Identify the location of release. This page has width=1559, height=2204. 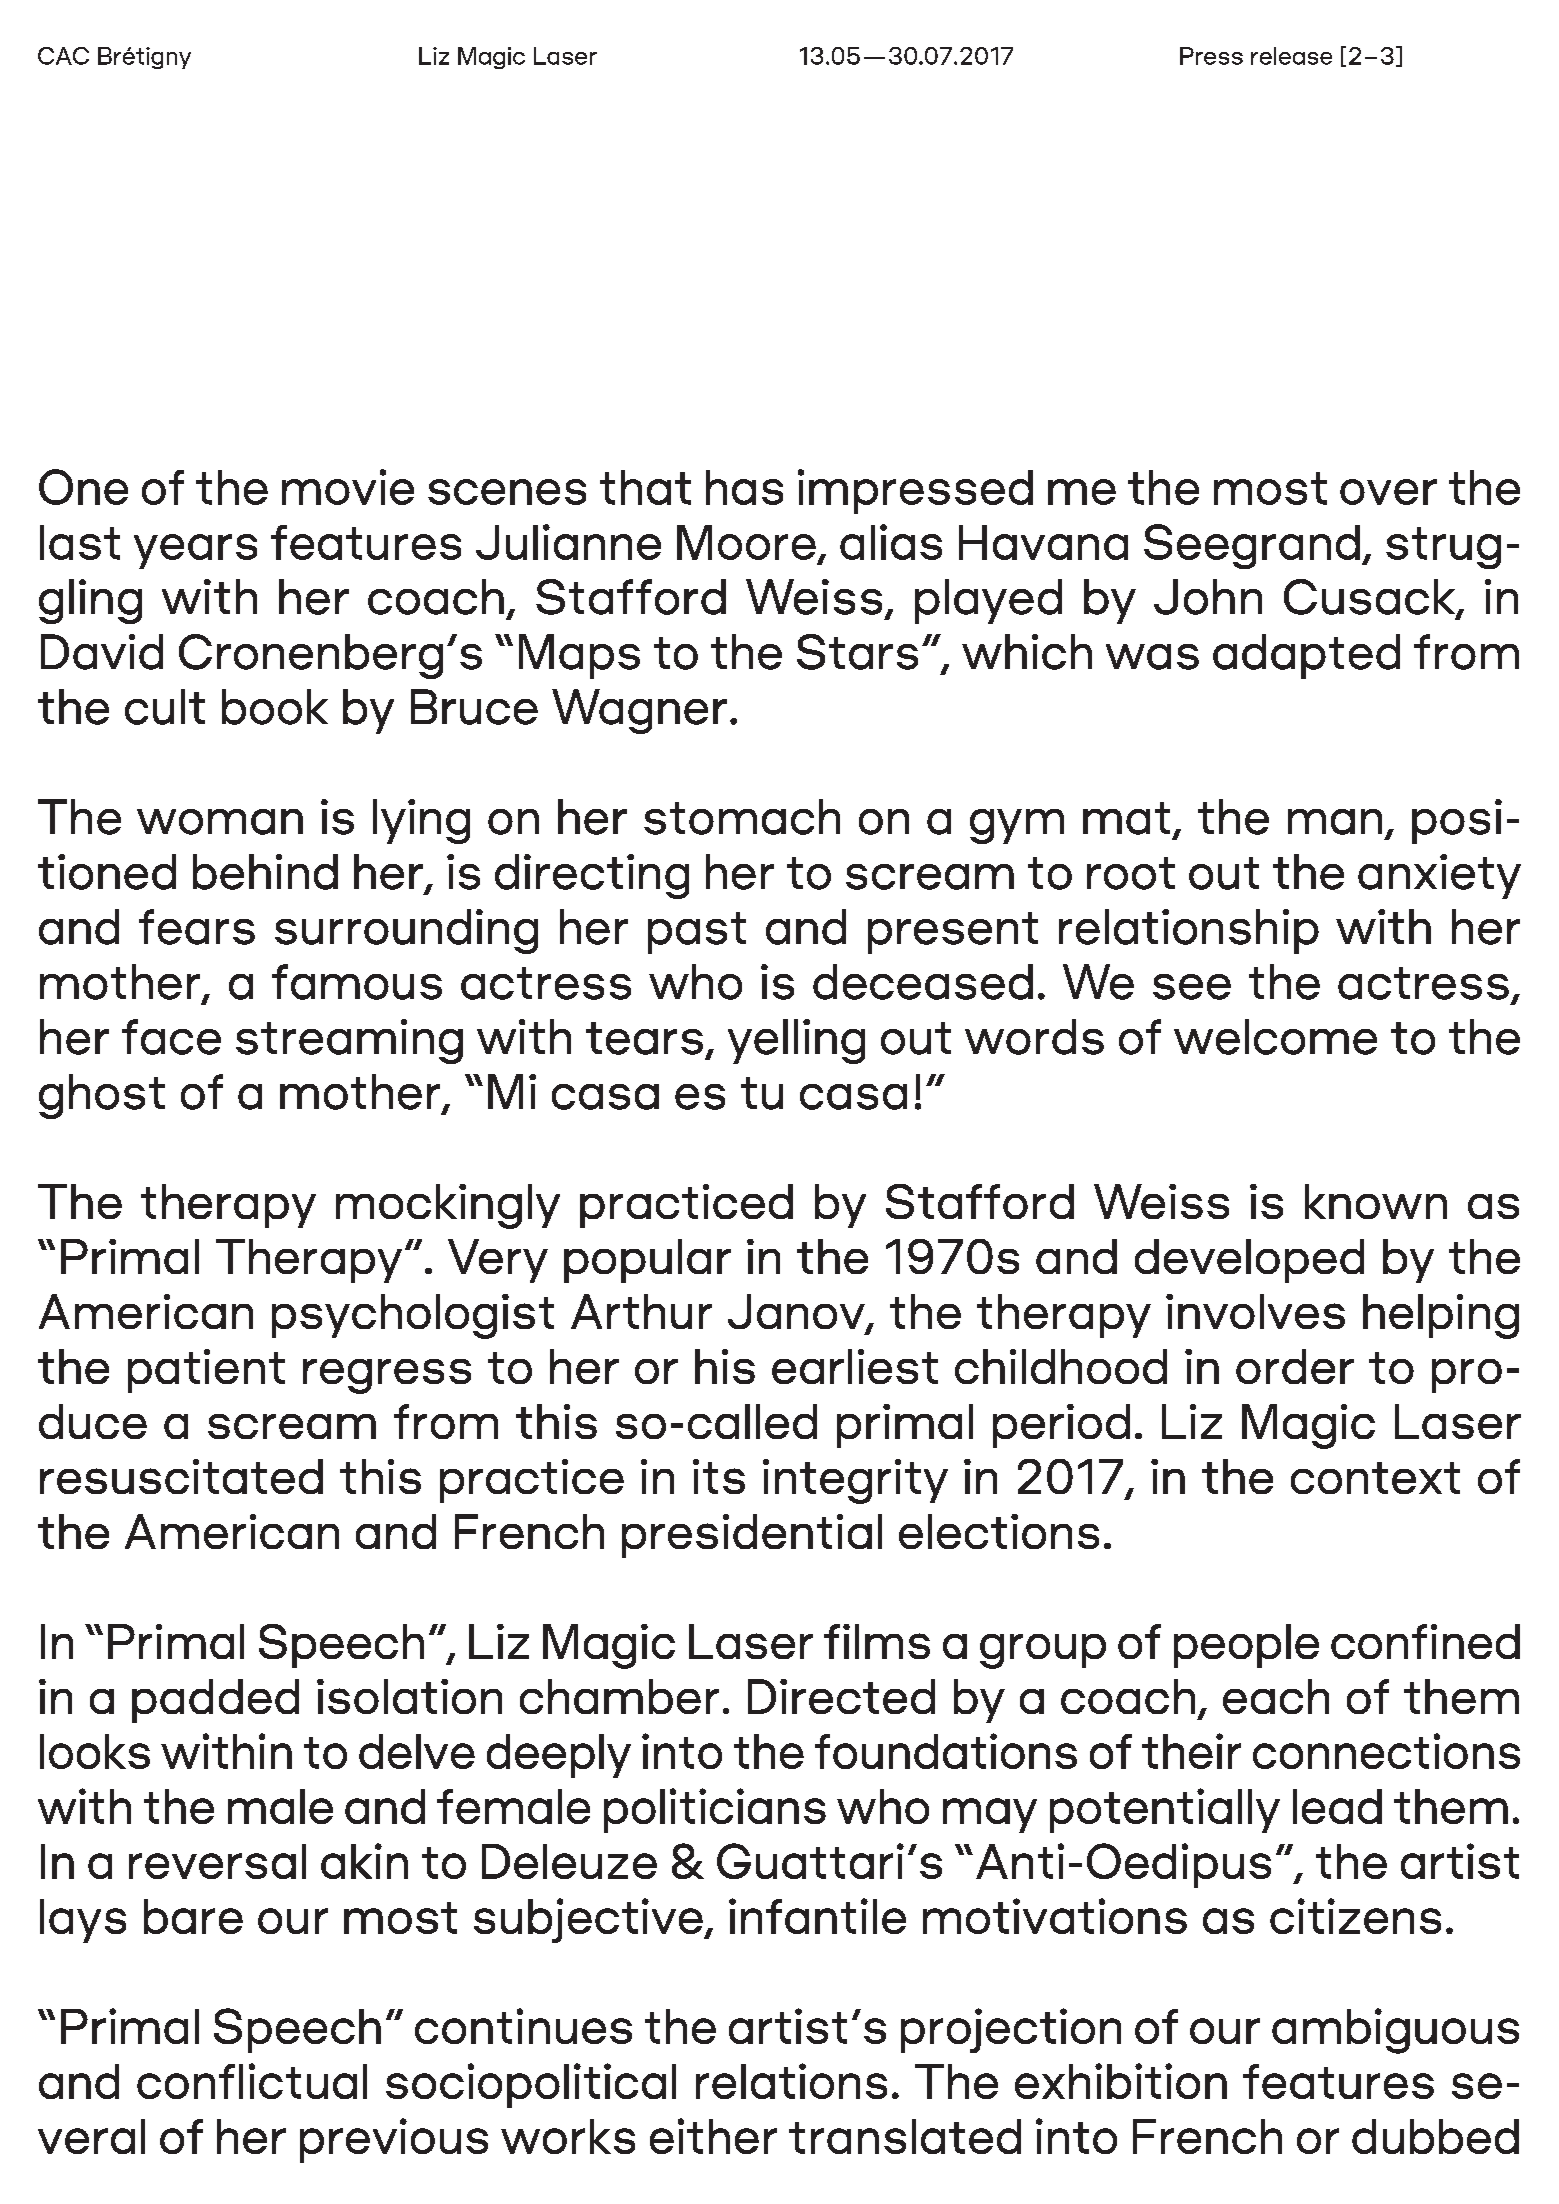
(1291, 56).
